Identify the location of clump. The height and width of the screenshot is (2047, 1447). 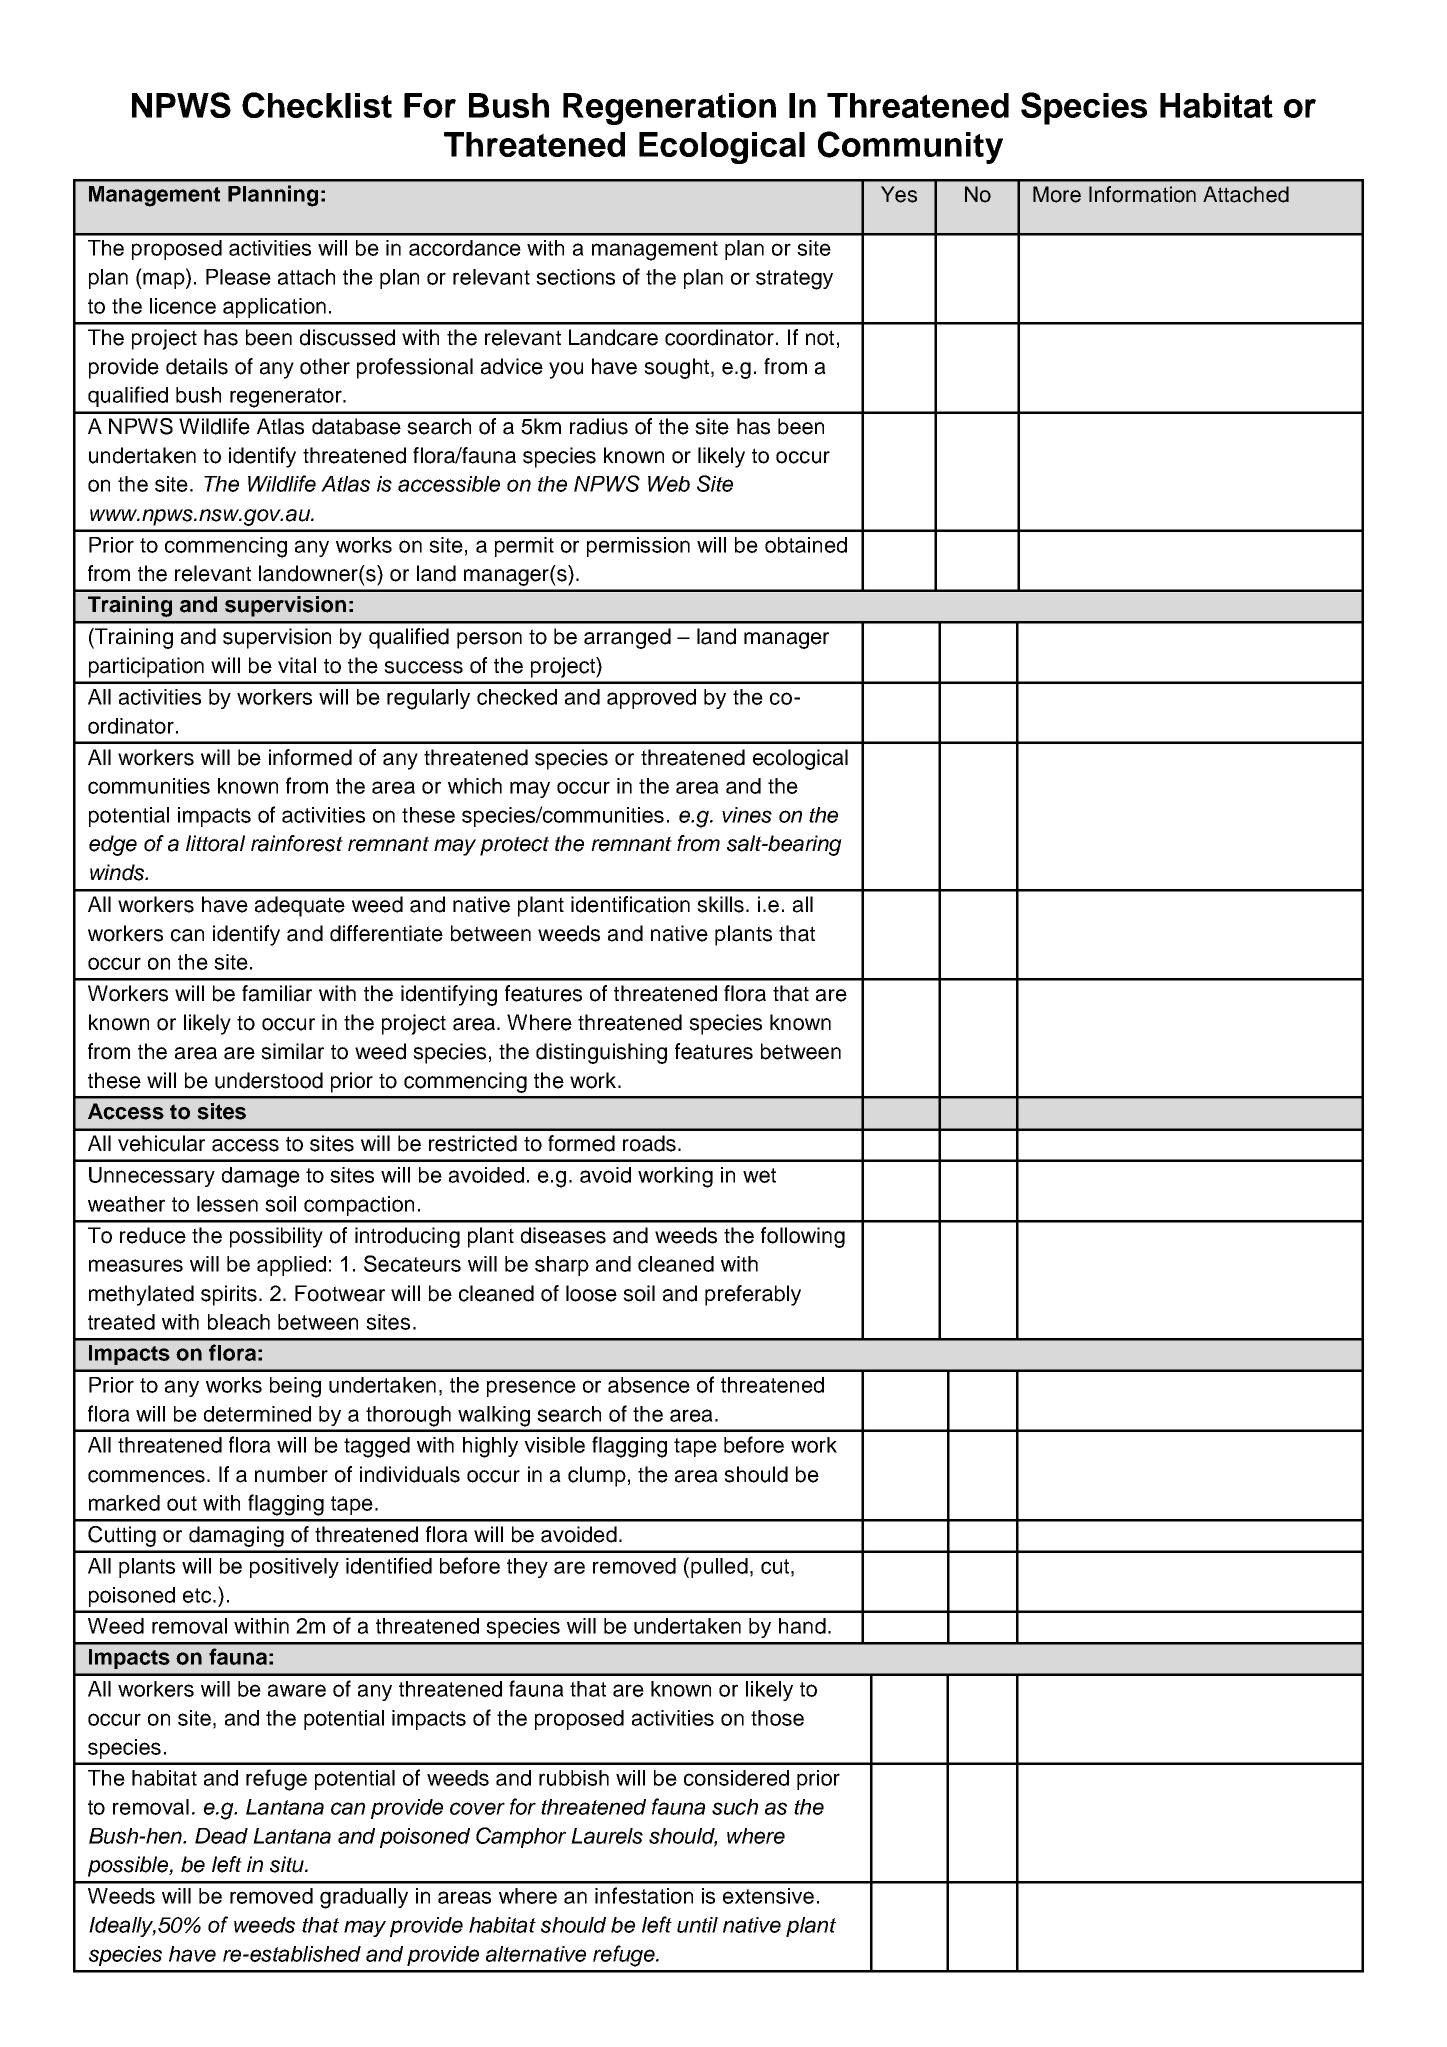
(597, 1476).
